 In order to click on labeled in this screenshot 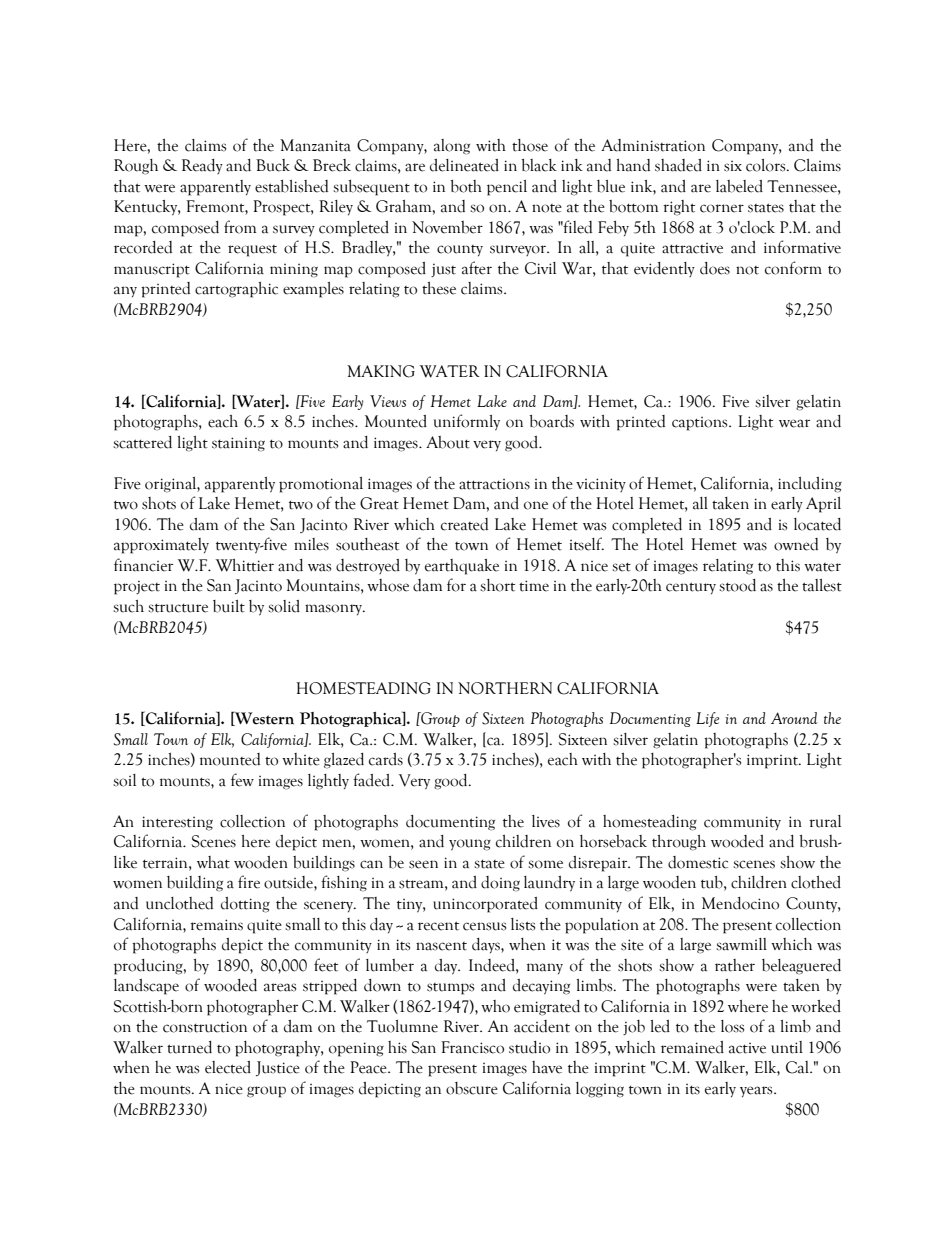, I will do `click(739, 186)`.
